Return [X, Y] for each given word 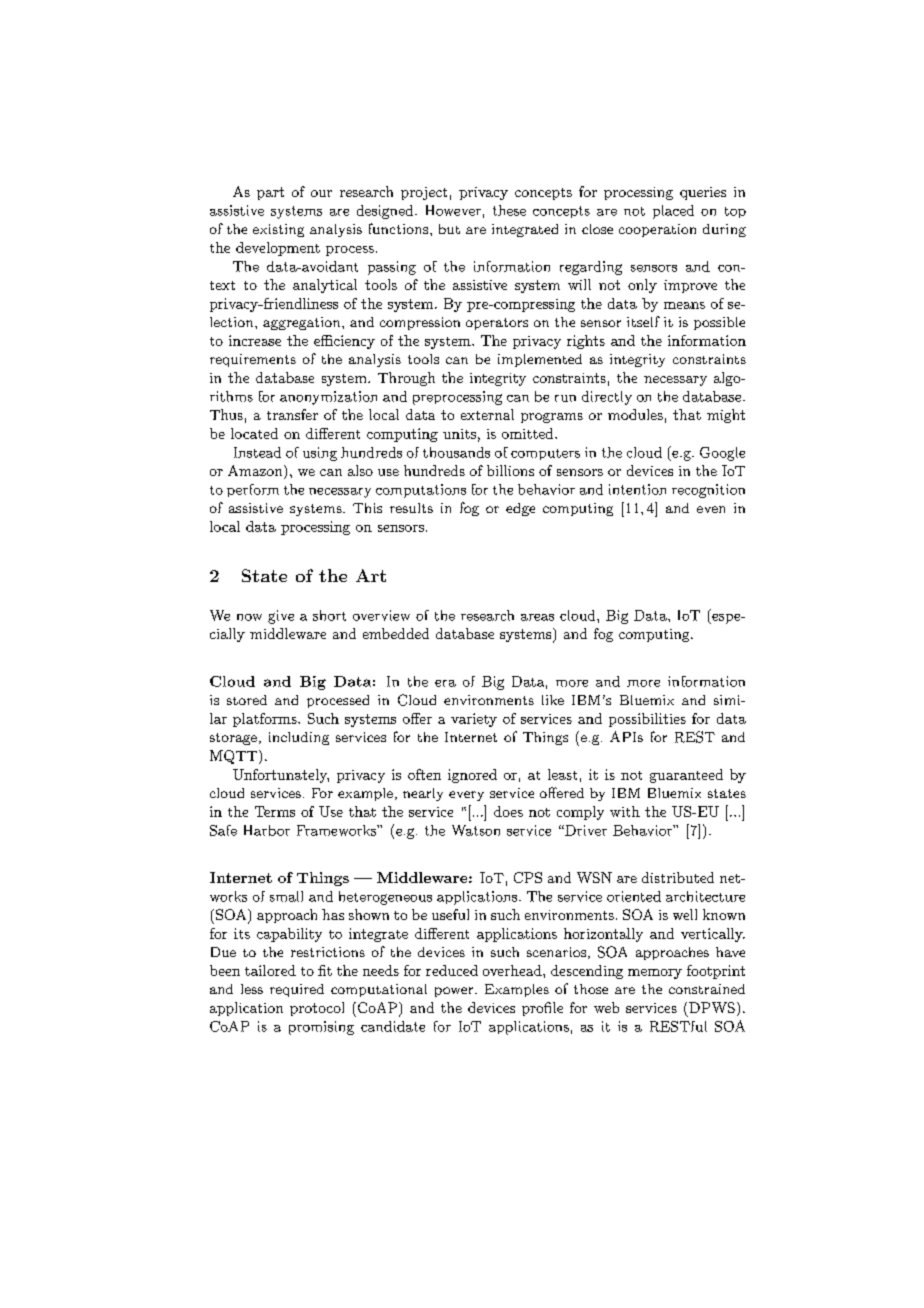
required [297, 990]
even [711, 509]
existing [278, 230]
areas [537, 617]
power [454, 992]
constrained [707, 989]
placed [673, 212]
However [453, 210]
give [281, 617]
